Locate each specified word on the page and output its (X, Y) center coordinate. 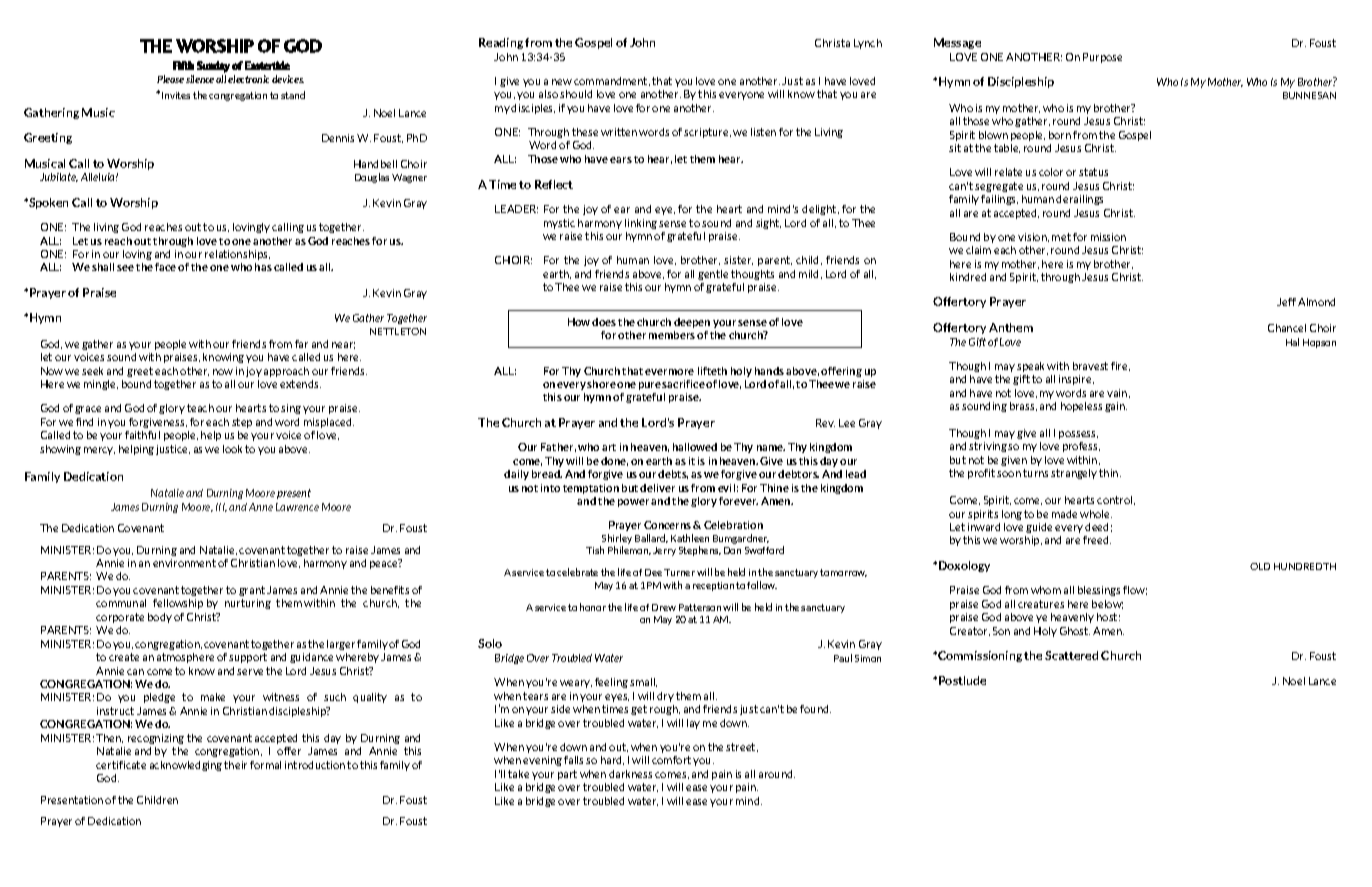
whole (1096, 514)
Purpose (1102, 58)
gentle (713, 275)
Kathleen (690, 538)
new (562, 82)
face (165, 267)
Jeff (1286, 302)
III (221, 507)
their (235, 765)
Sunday (213, 67)
